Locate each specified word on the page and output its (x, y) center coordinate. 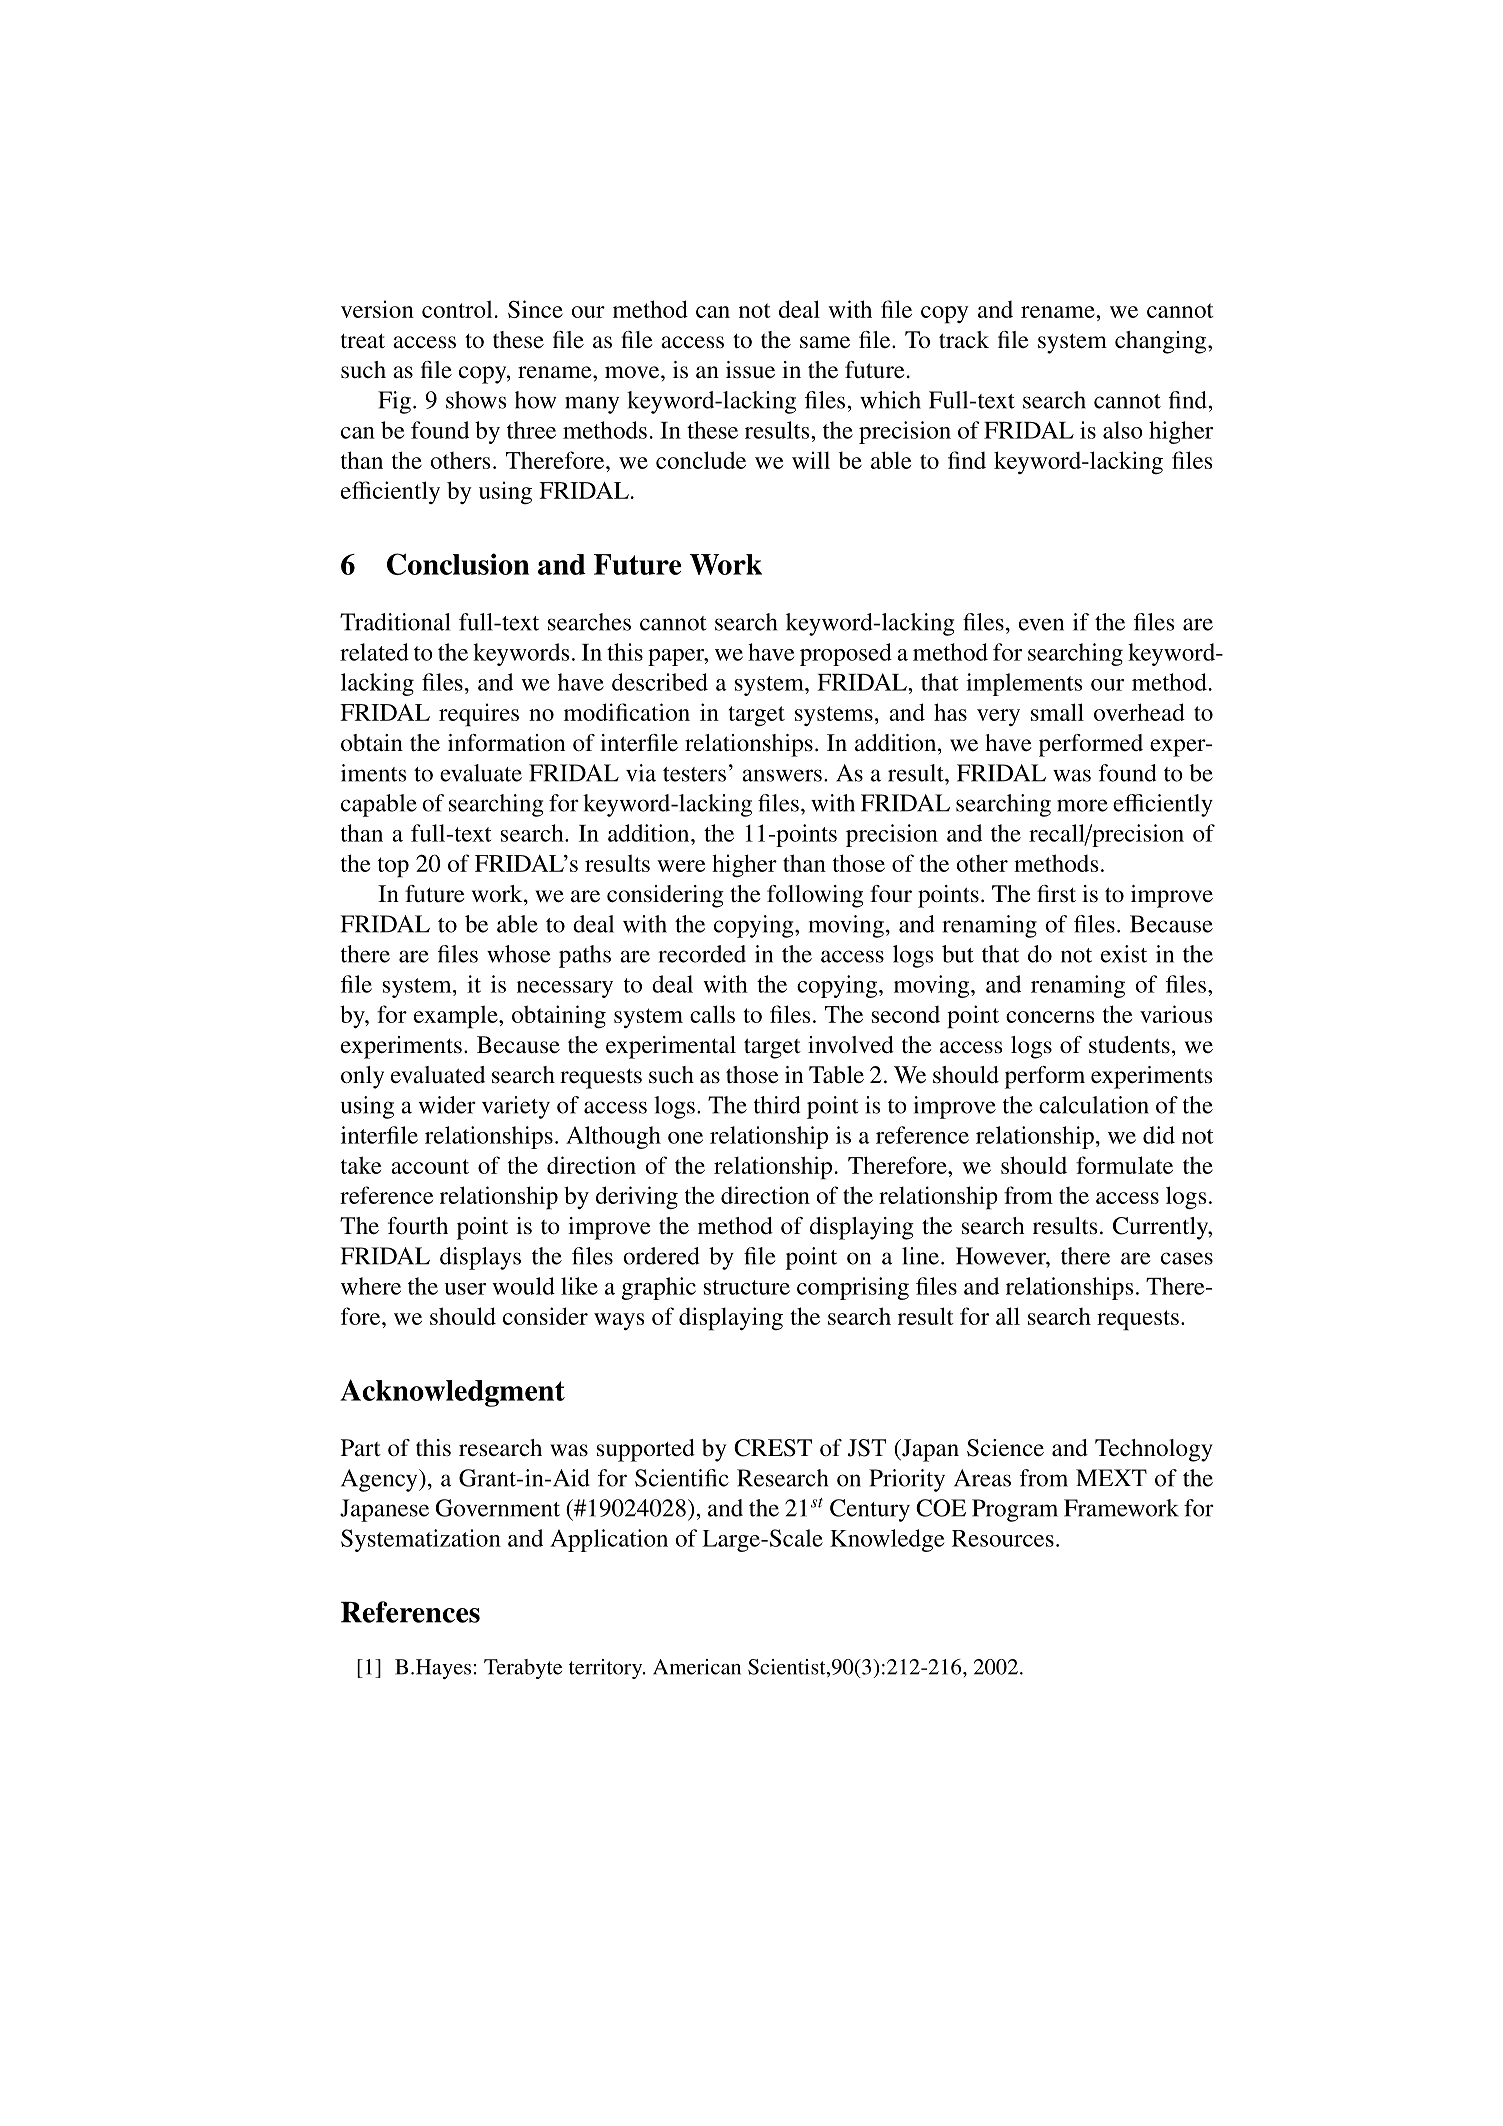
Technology (1154, 1450)
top (393, 867)
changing (1162, 342)
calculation (1094, 1105)
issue (750, 370)
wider (447, 1105)
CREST (773, 1448)
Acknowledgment (452, 1393)
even (1041, 624)
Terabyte (523, 1669)
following (815, 896)
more (1082, 805)
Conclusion (458, 564)
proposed (846, 654)
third (777, 1105)
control (457, 309)
